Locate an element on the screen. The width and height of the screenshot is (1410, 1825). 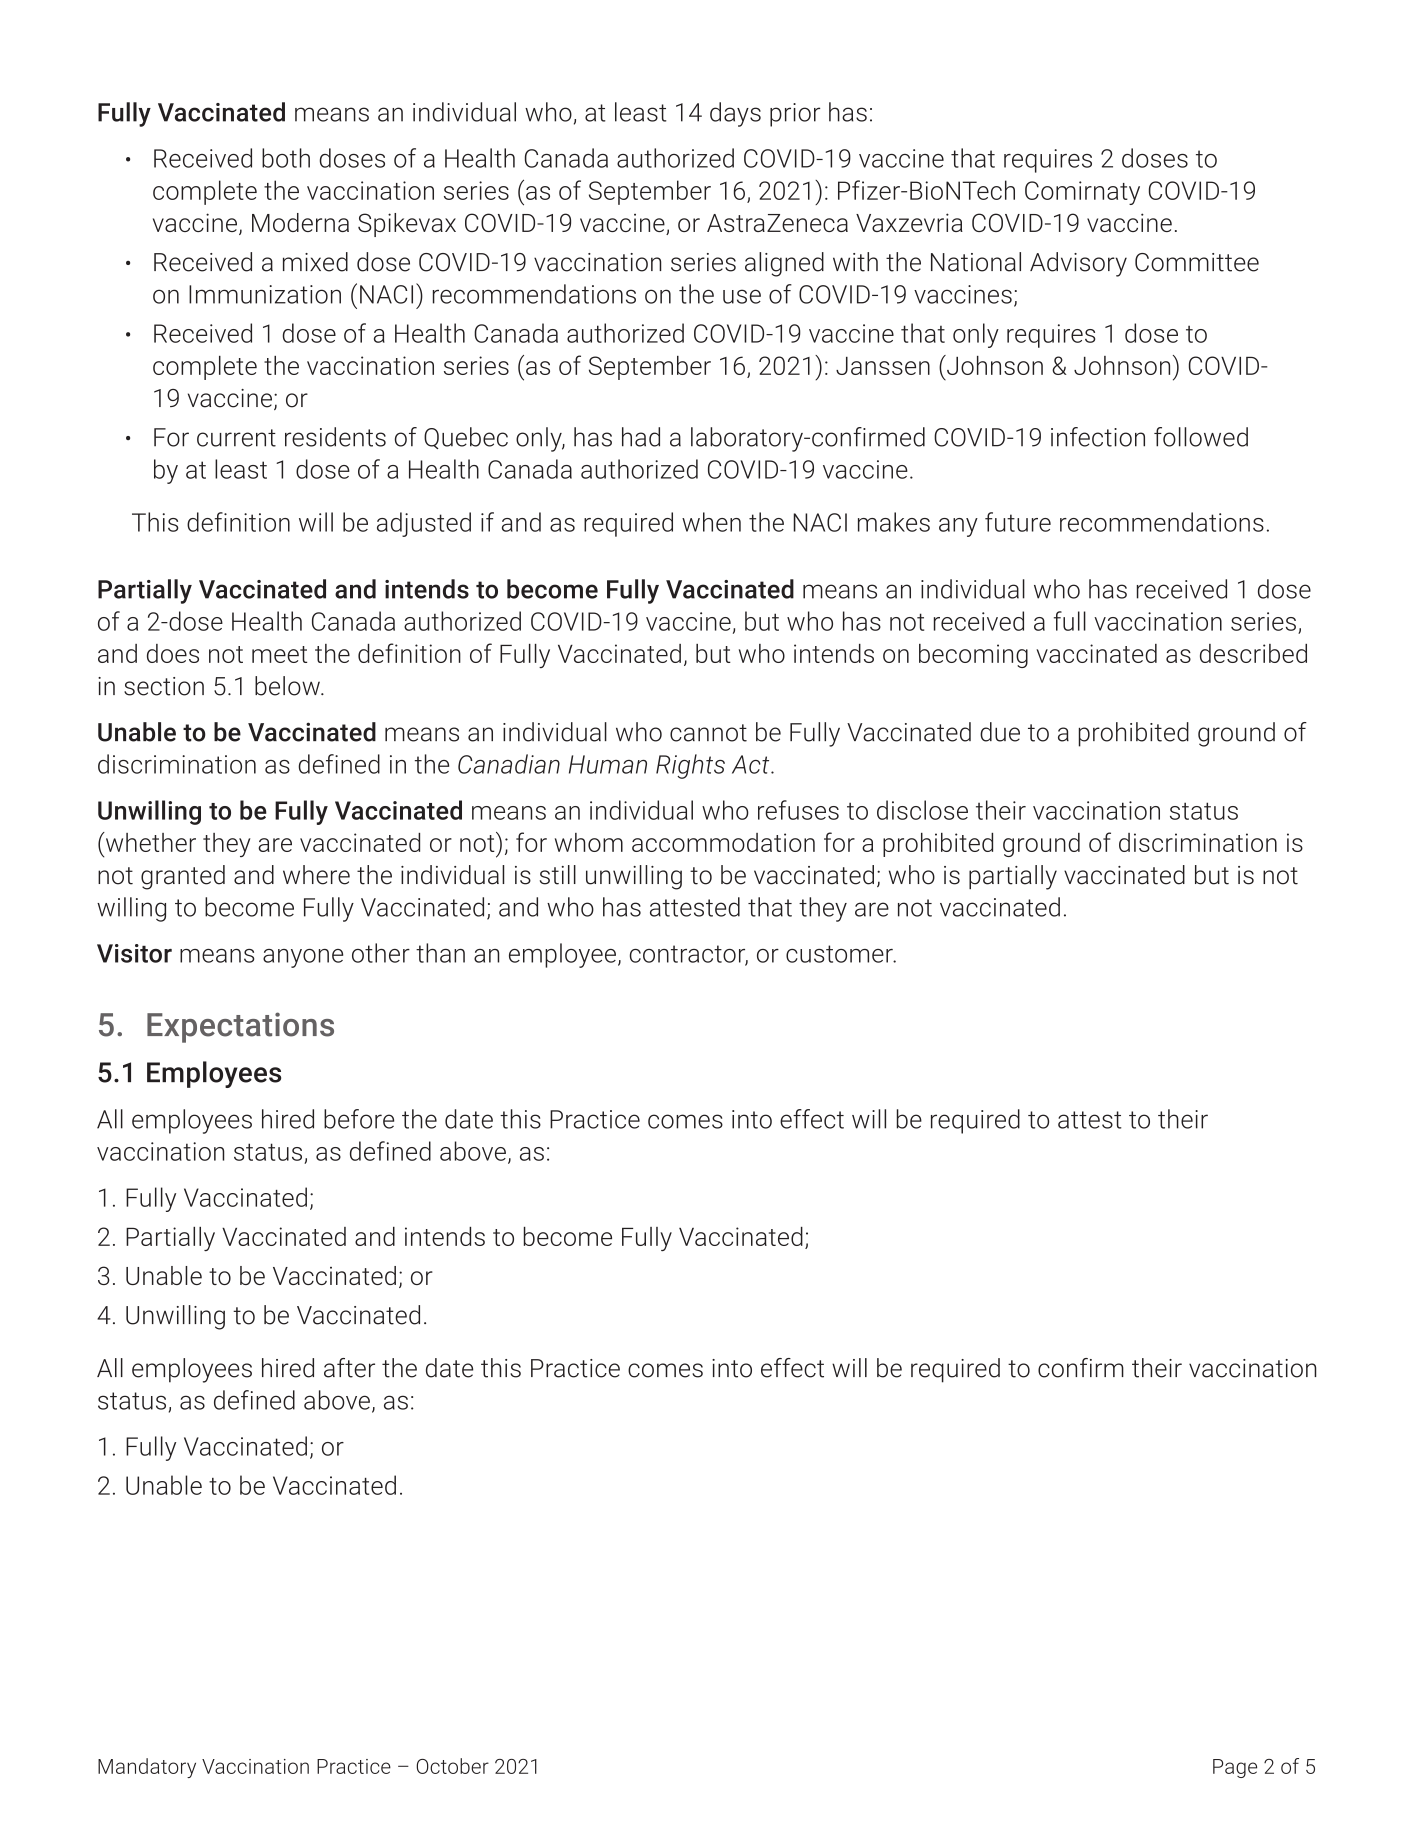
before is located at coordinates (359, 1119).
